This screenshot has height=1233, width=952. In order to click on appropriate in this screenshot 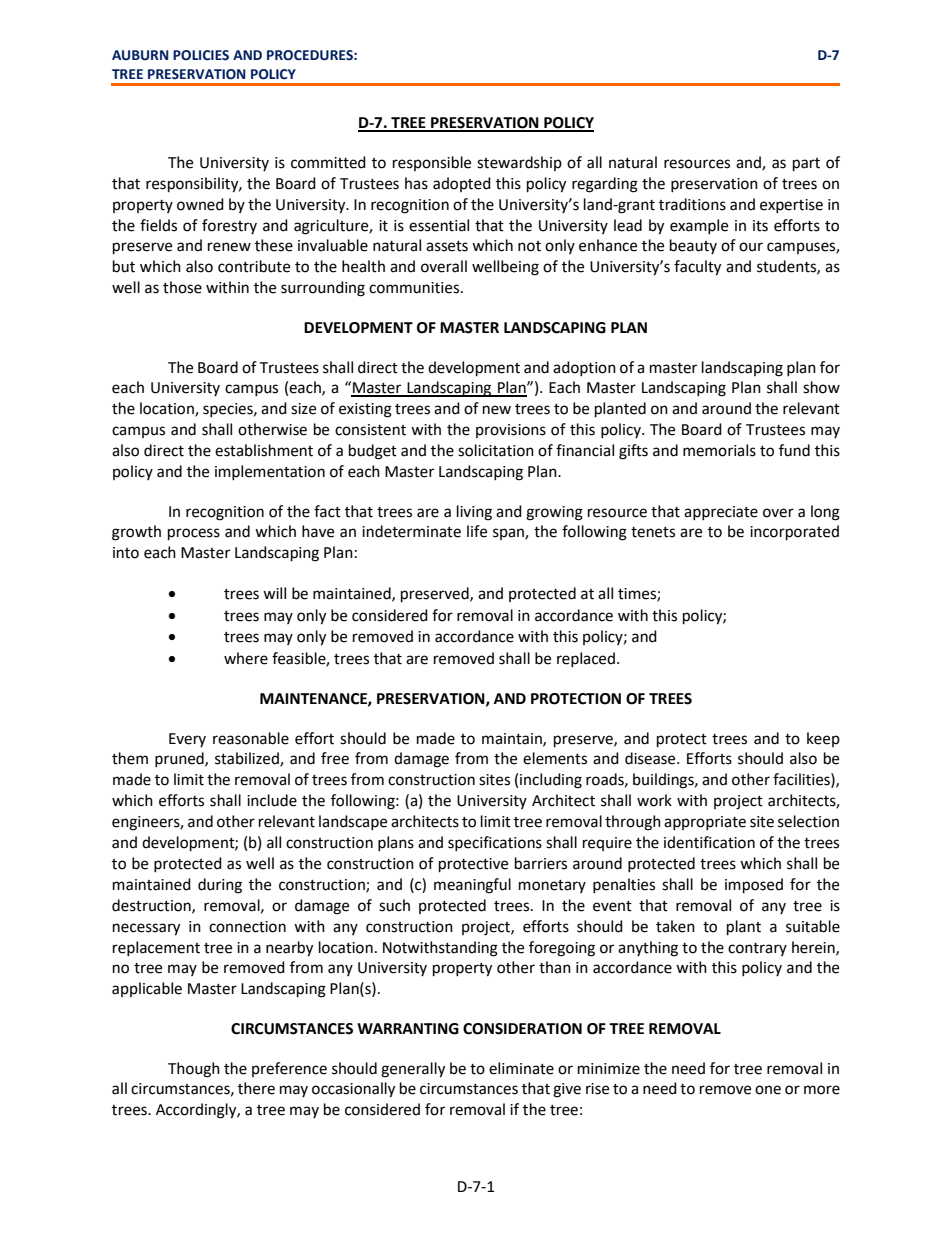, I will do `click(705, 823)`.
